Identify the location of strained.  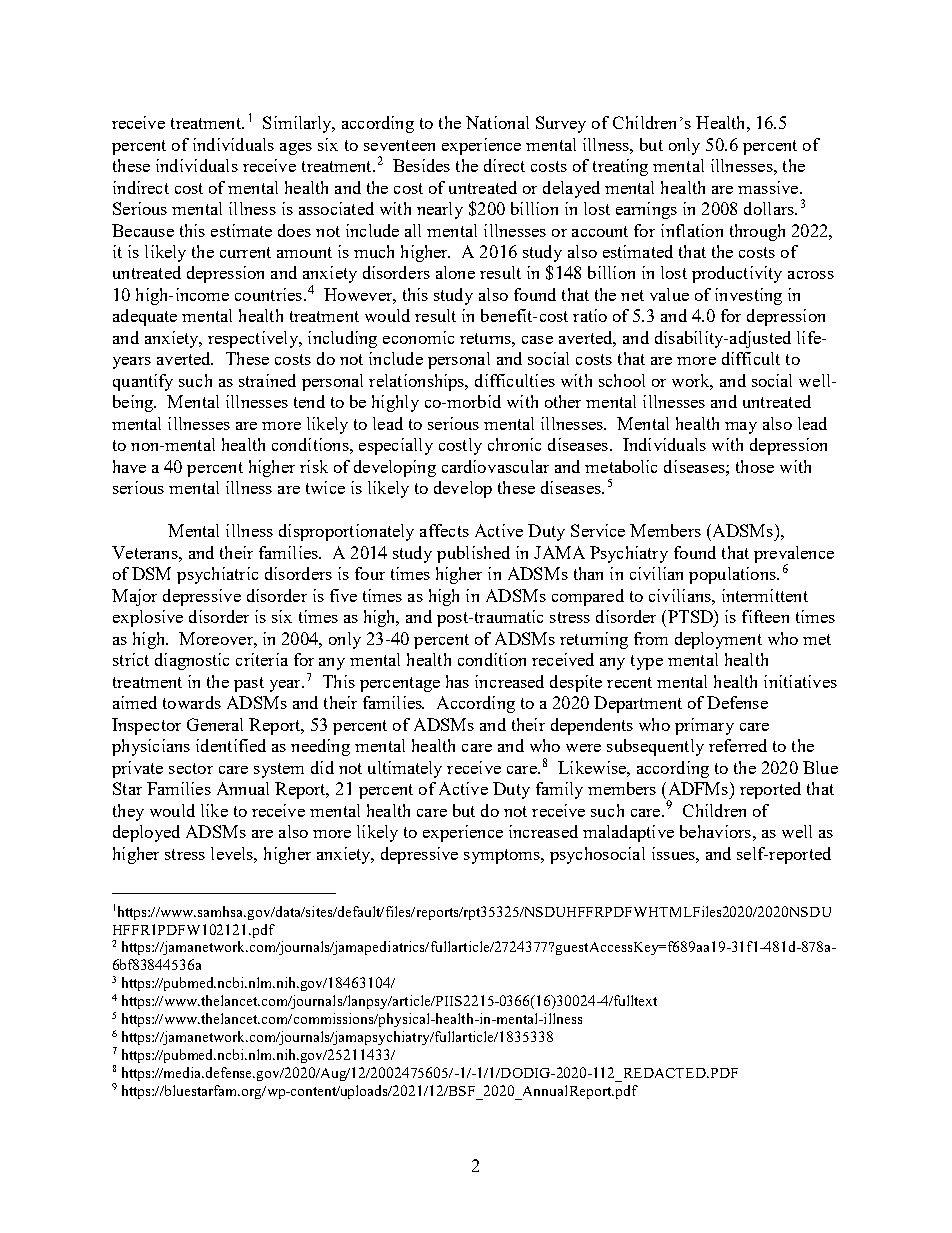
(267, 380).
